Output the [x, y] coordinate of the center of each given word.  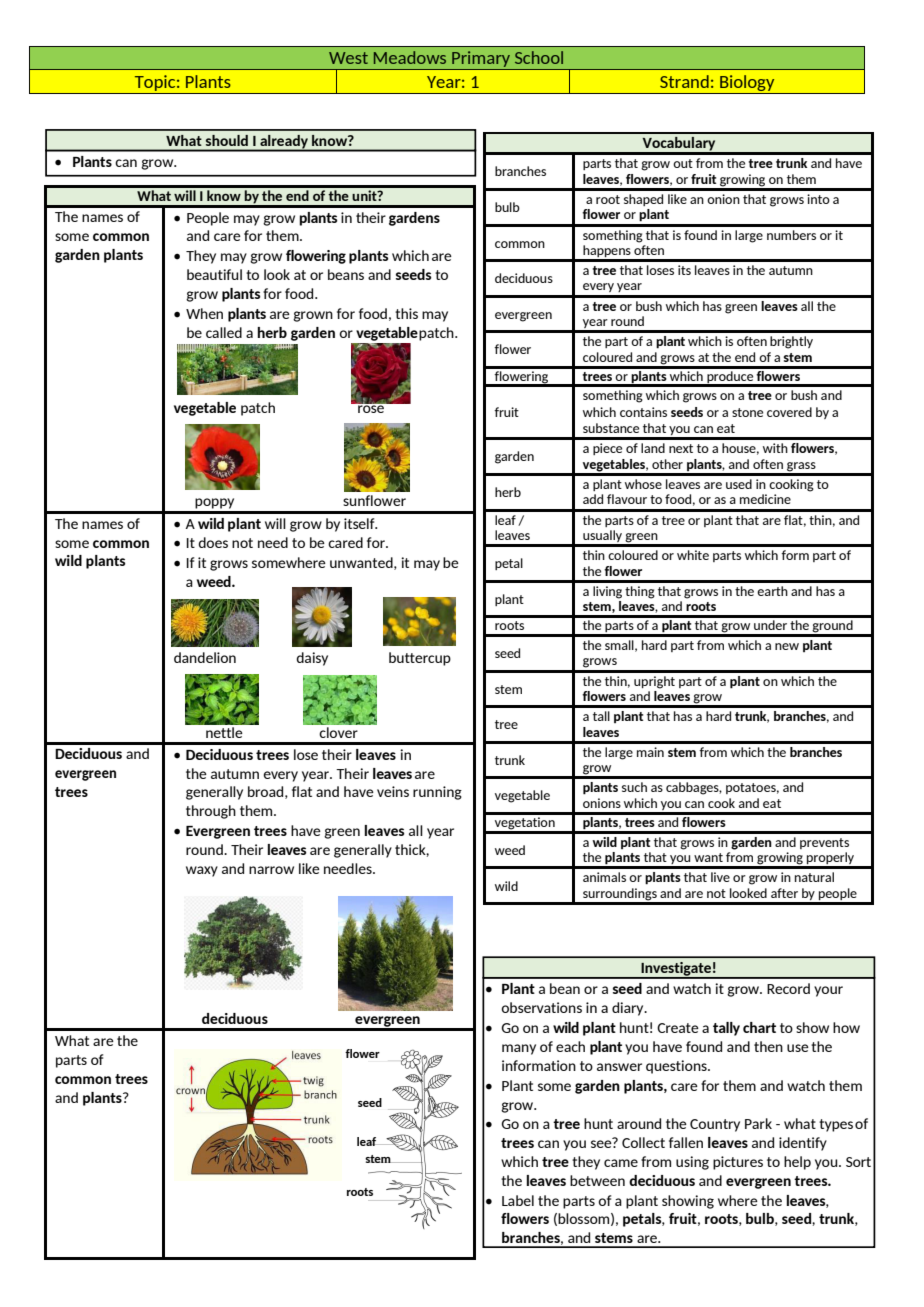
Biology [747, 84]
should [227, 140]
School [539, 57]
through [211, 812]
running [437, 793]
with [775, 448]
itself [360, 523]
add [593, 499]
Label [518, 1200]
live [720, 877]
